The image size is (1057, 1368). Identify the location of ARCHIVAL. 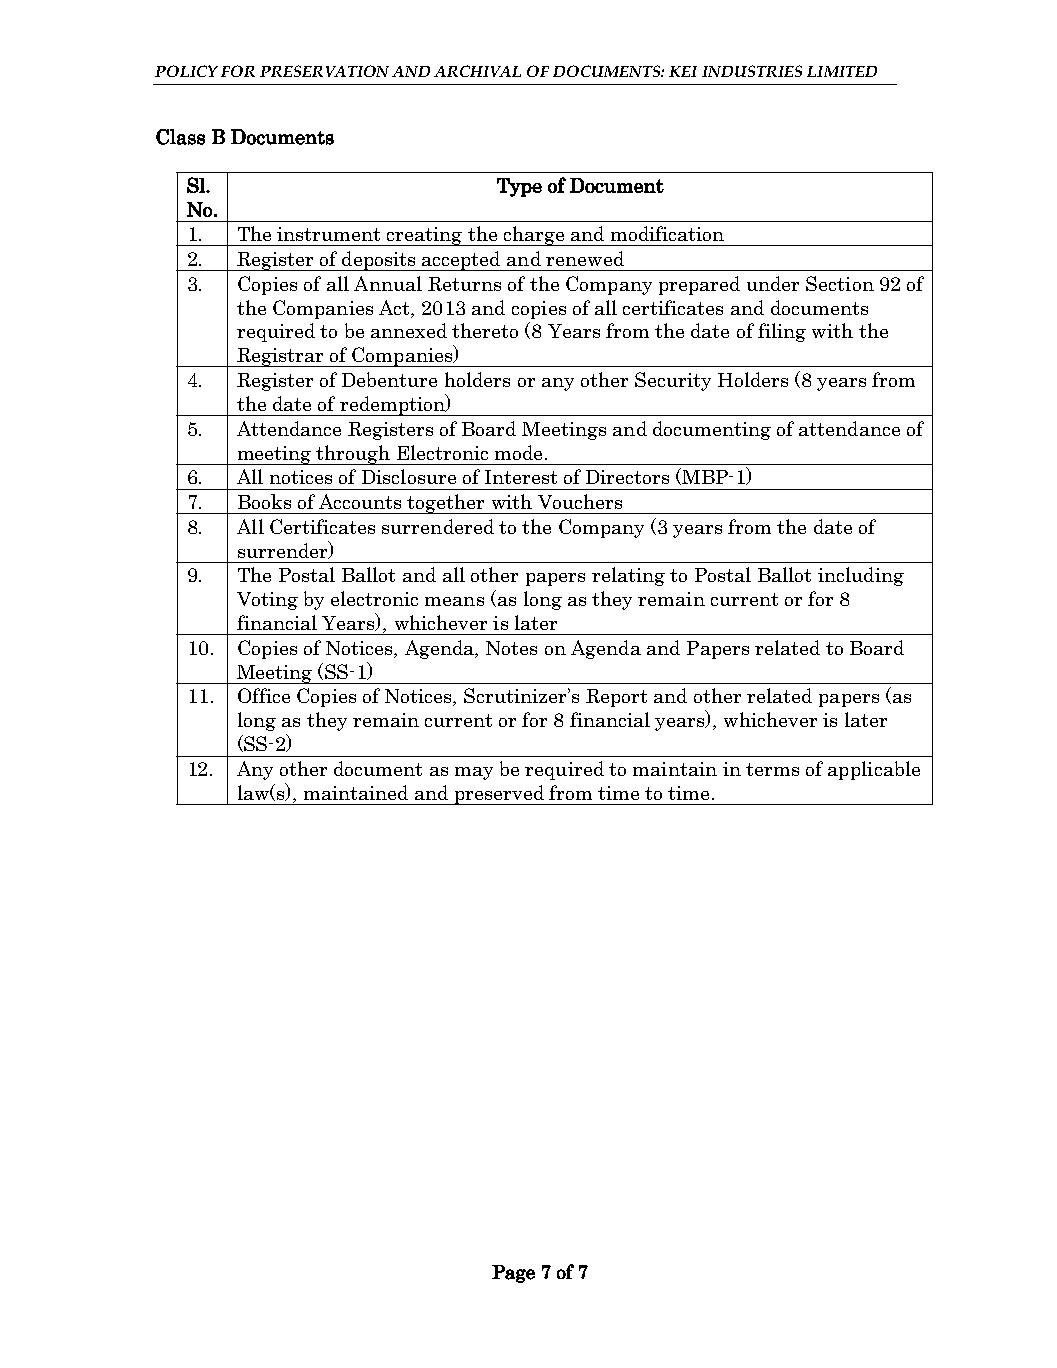
(477, 71).
